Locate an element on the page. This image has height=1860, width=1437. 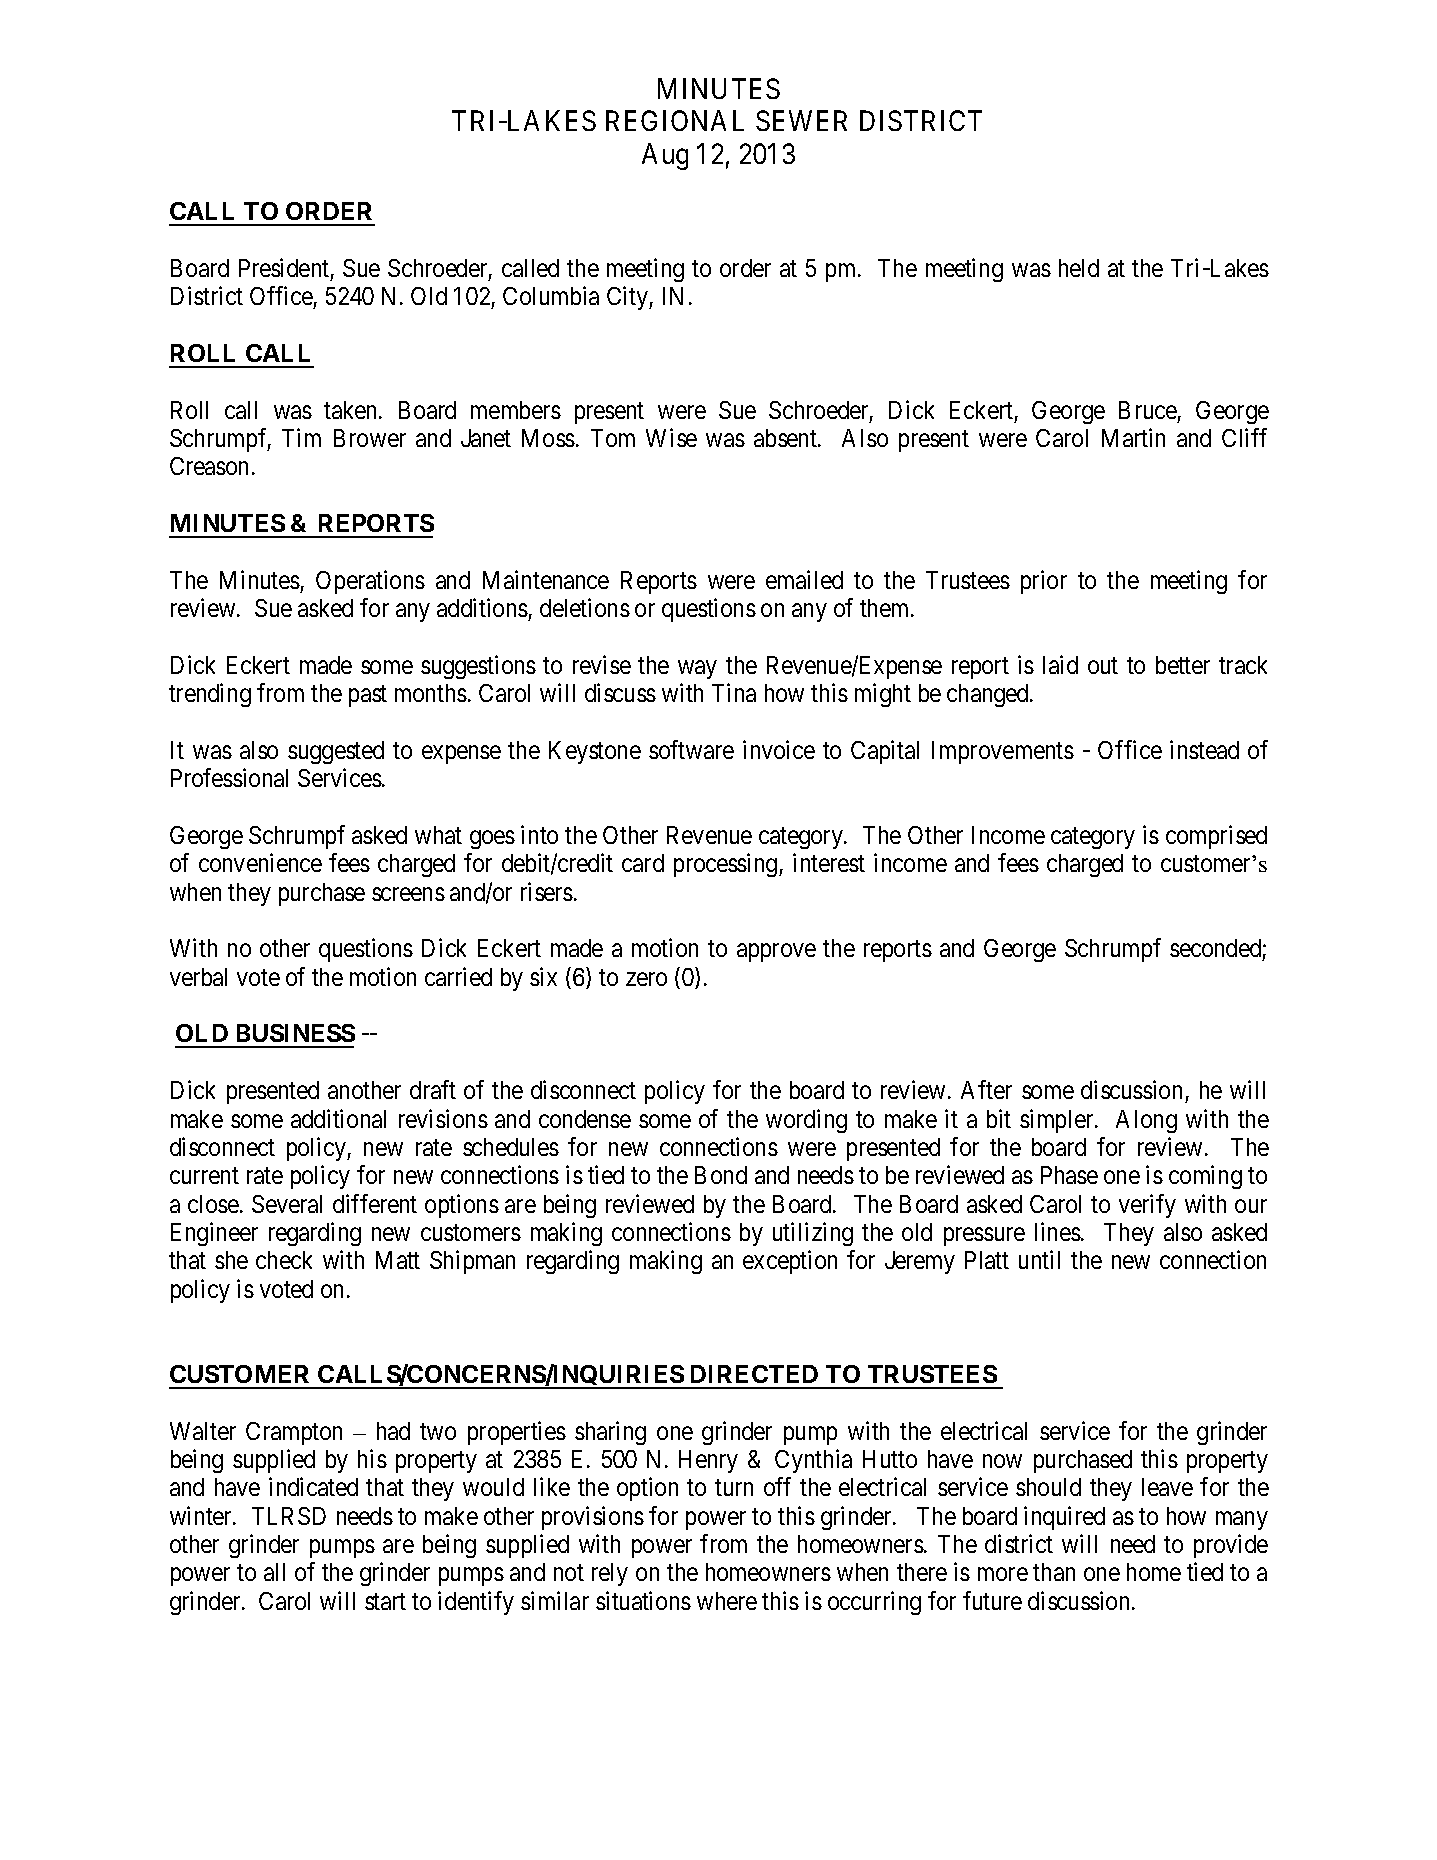
comprised is located at coordinates (1216, 837).
